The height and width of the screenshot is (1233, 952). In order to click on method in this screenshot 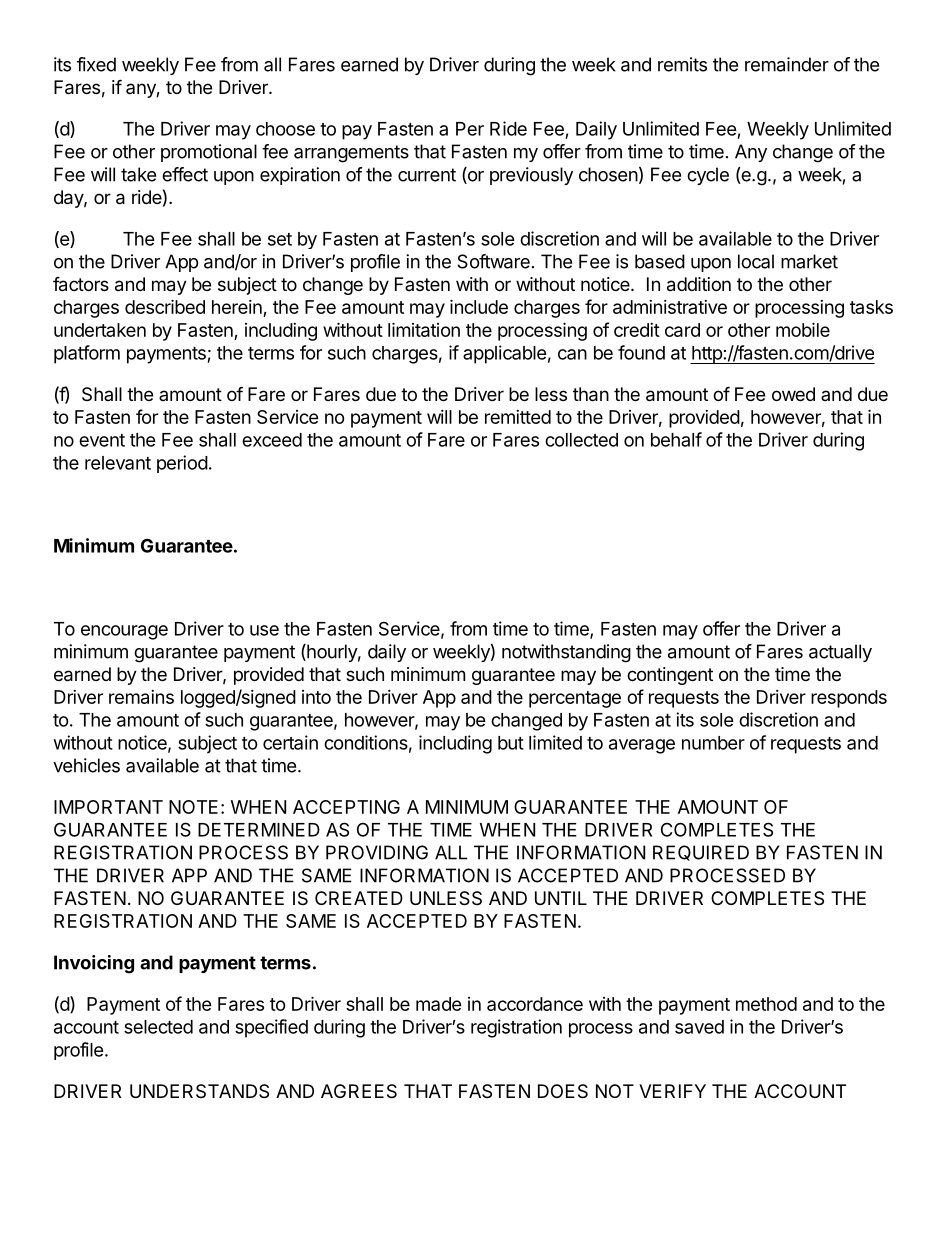, I will do `click(766, 1004)`.
